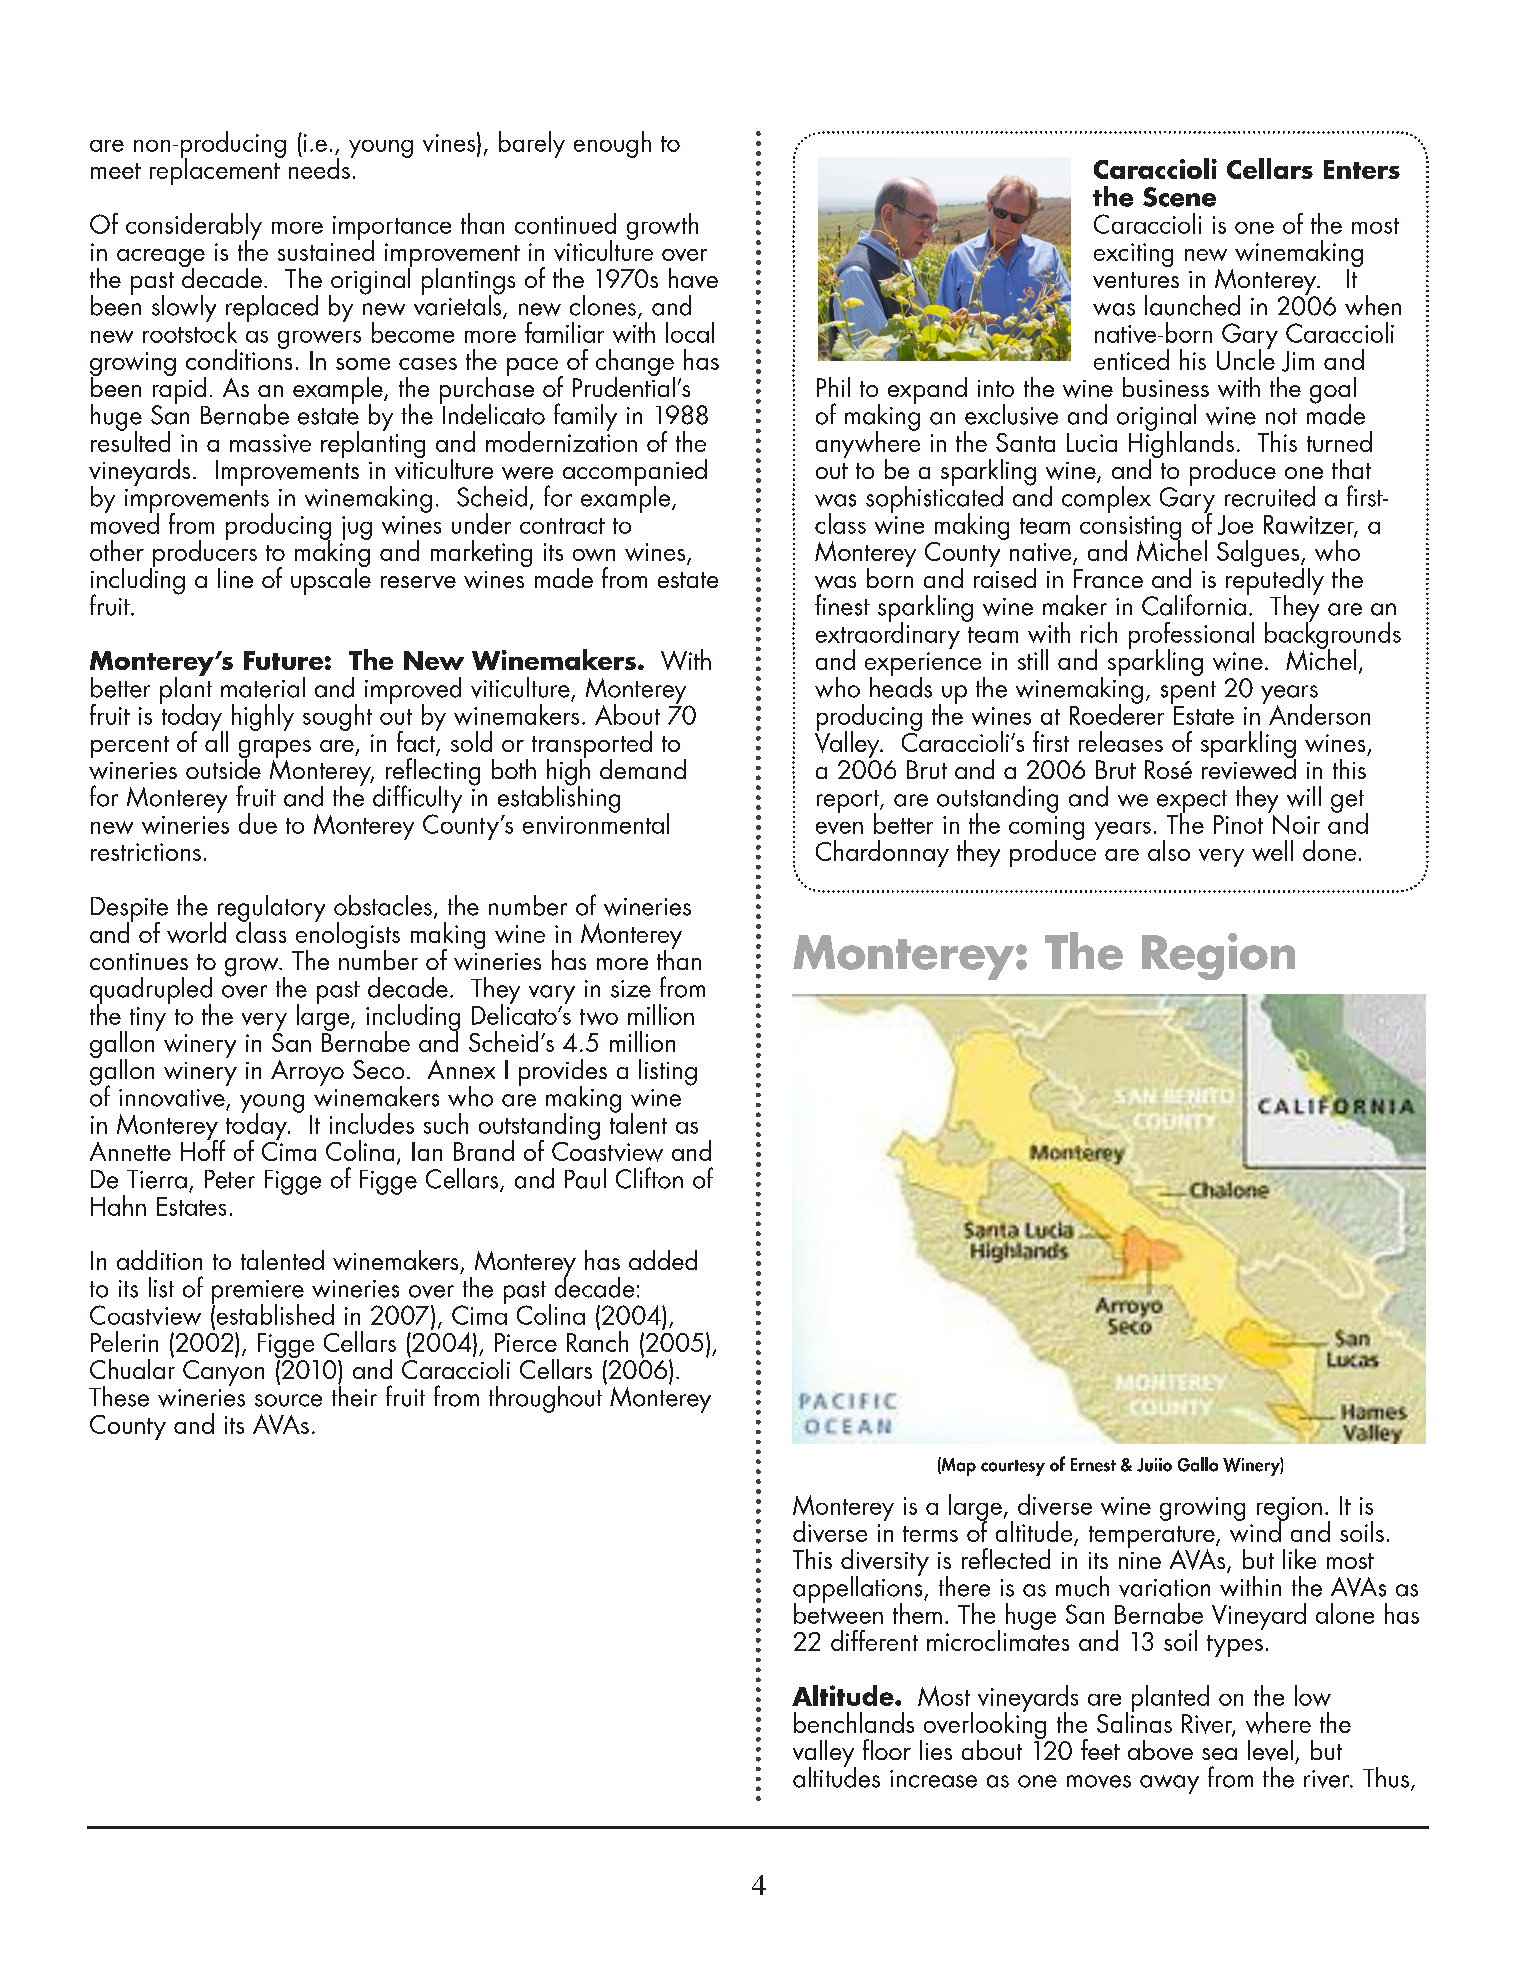 The width and height of the screenshot is (1518, 1964). What do you see at coordinates (230, 1179) in the screenshot?
I see `Peter` at bounding box center [230, 1179].
